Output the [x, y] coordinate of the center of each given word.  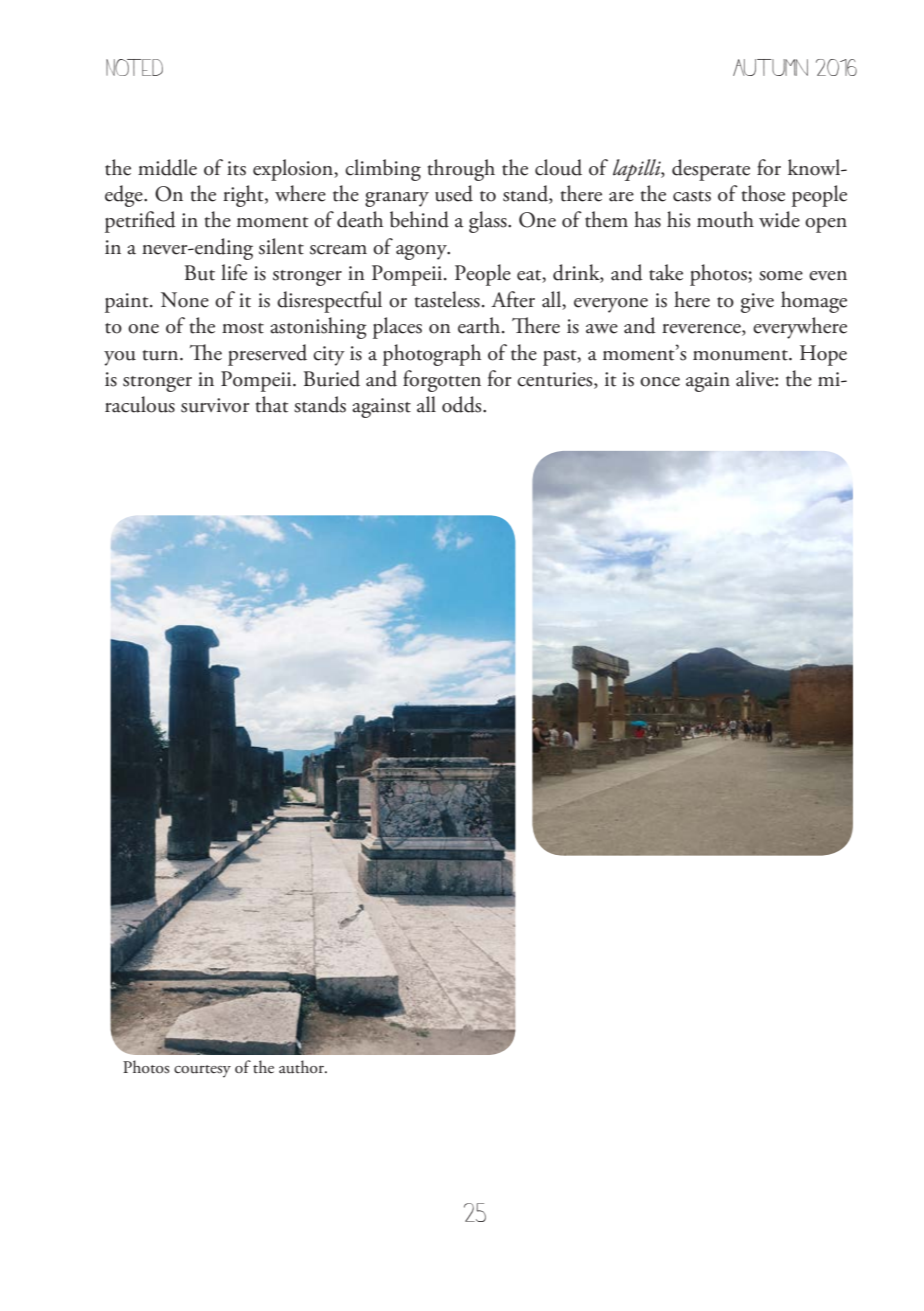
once [660, 382]
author [302, 1067]
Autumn [770, 67]
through [461, 170]
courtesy [202, 1071]
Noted [134, 67]
